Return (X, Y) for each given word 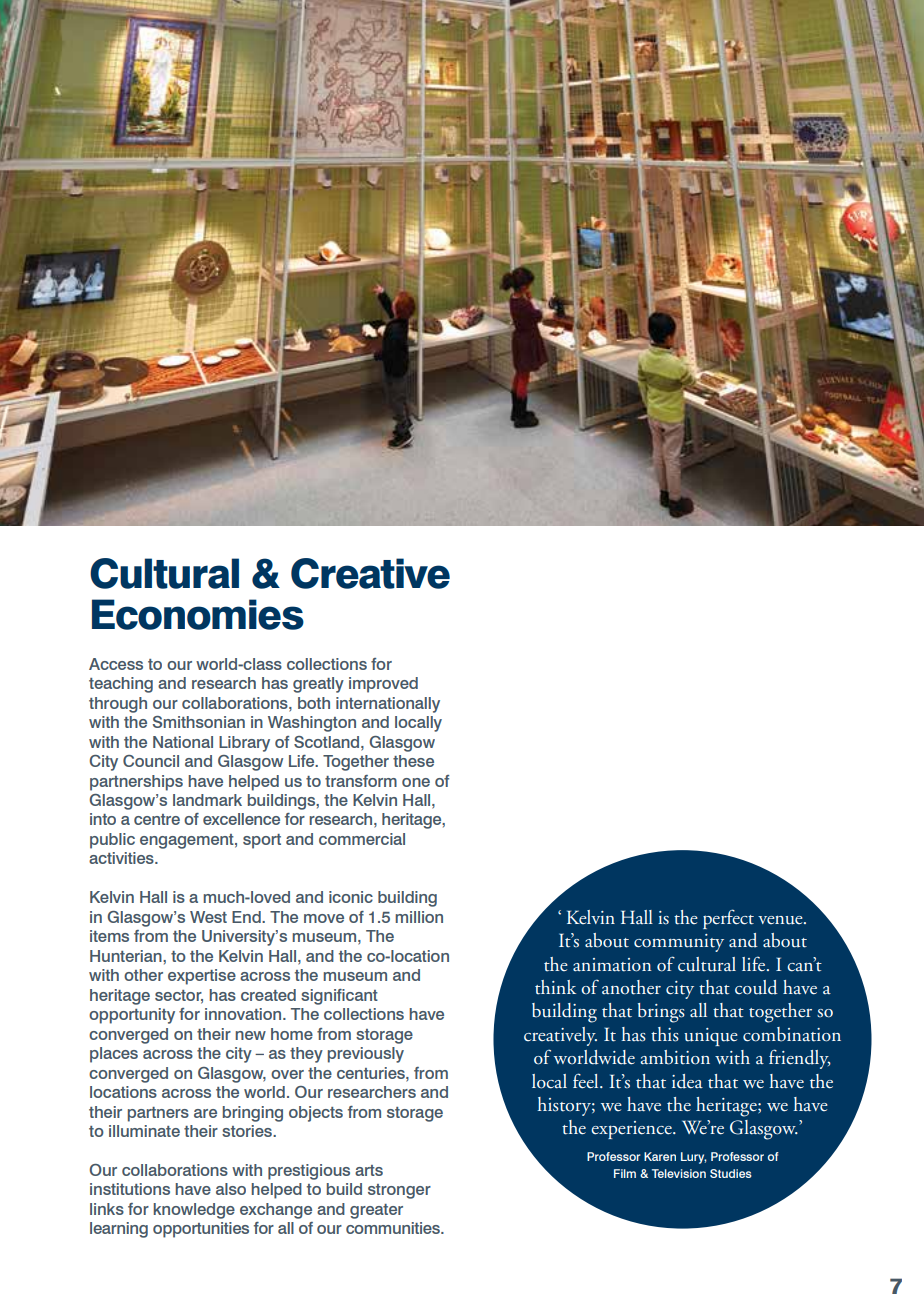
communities (394, 1228)
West (208, 917)
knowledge (194, 1211)
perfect (728, 919)
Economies (198, 614)
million (419, 917)
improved (383, 685)
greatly (318, 685)
